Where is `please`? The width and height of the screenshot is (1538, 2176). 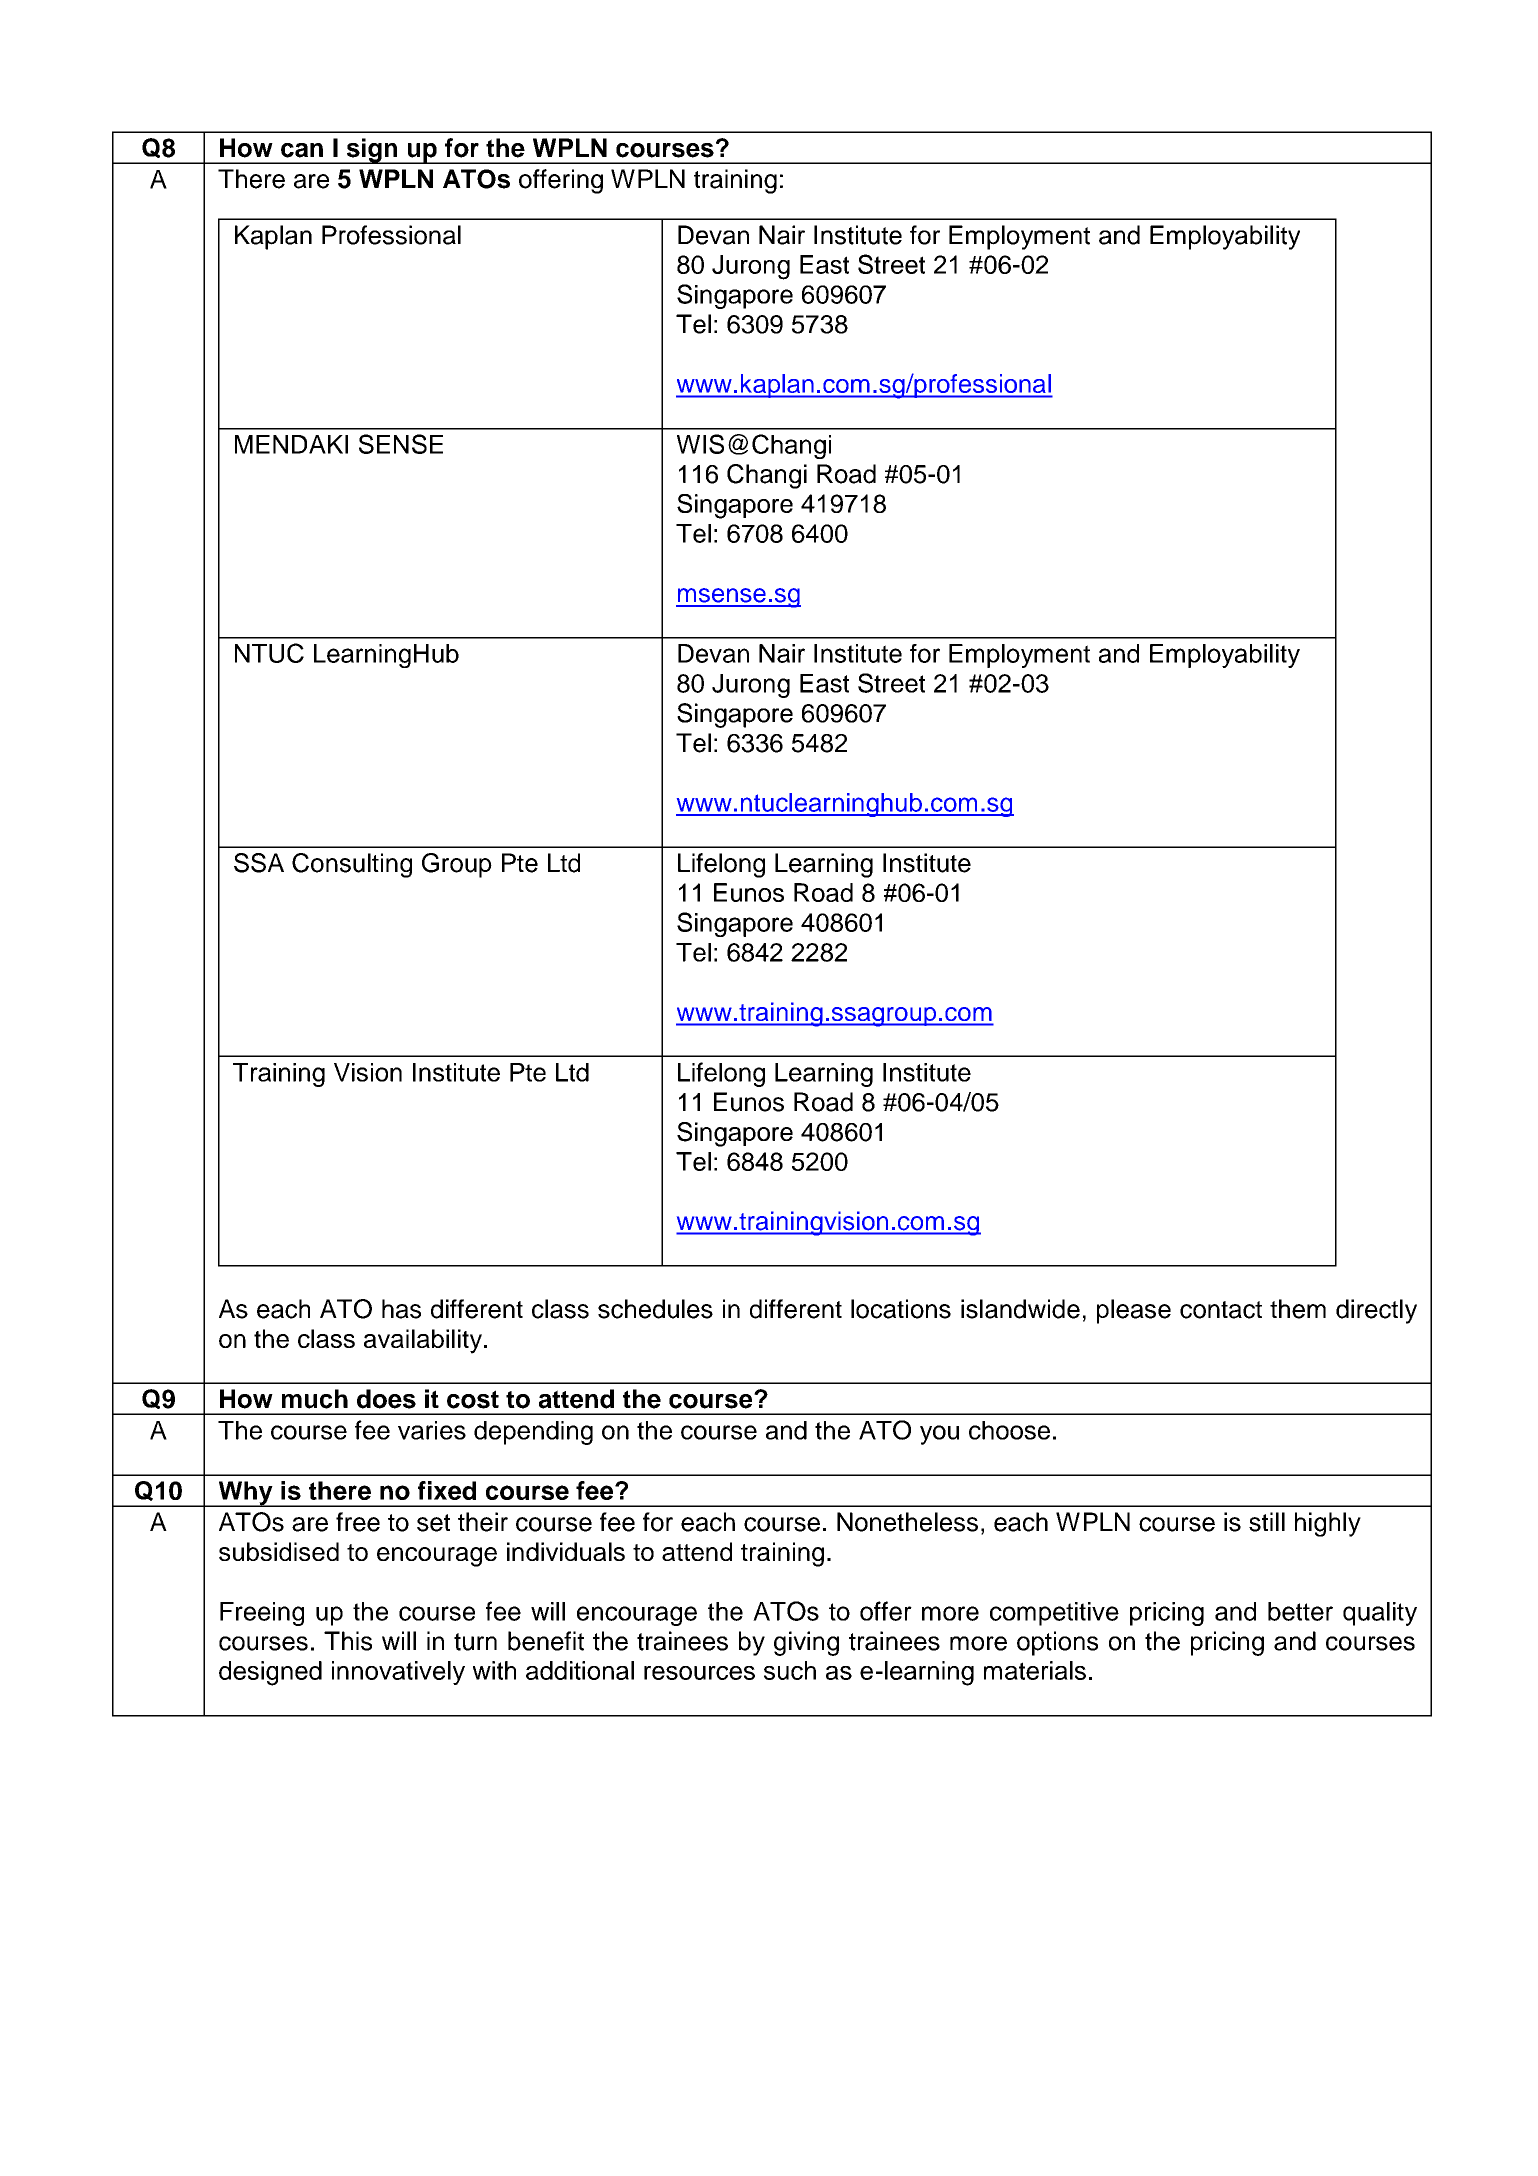
please is located at coordinates (1134, 1311).
